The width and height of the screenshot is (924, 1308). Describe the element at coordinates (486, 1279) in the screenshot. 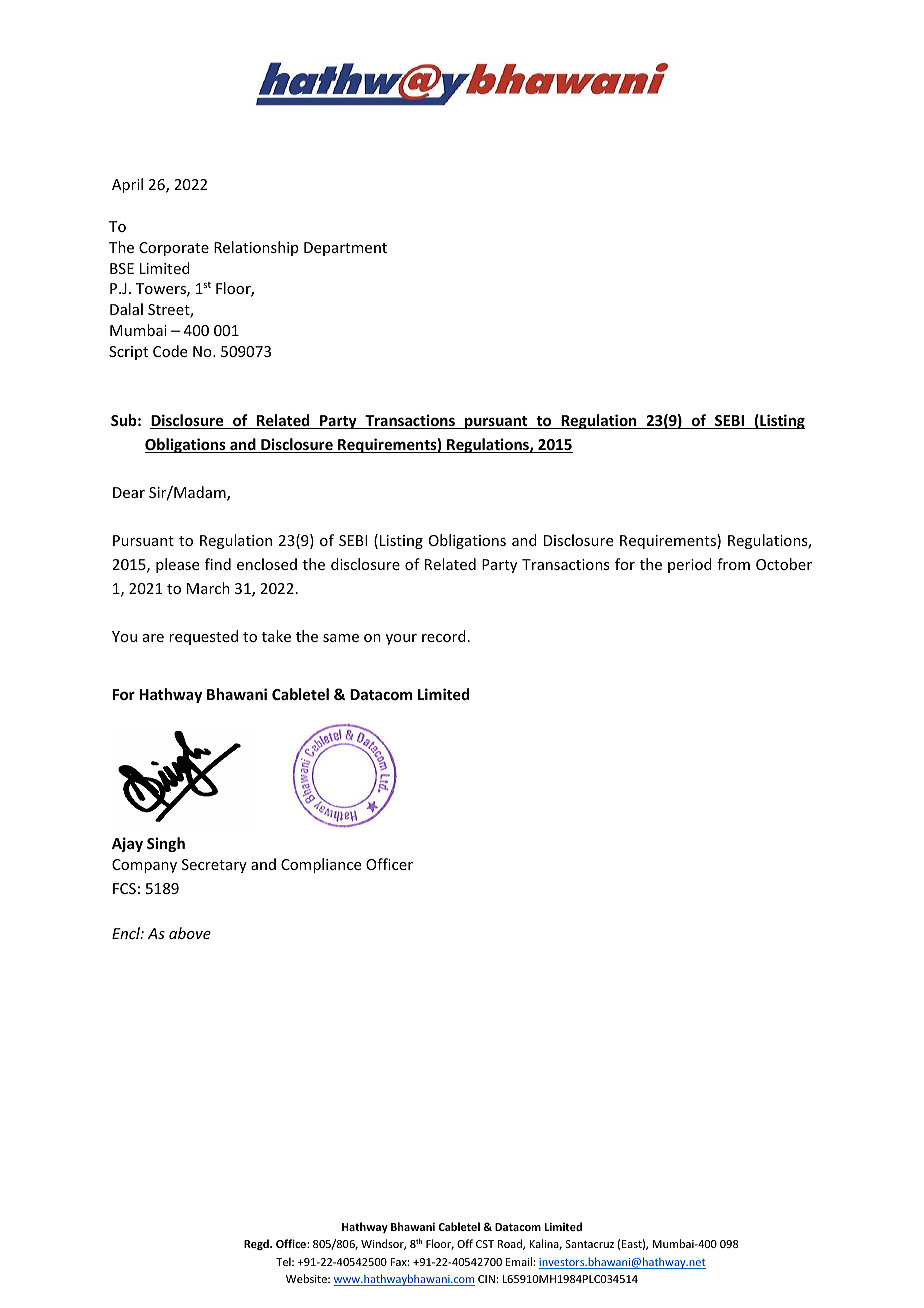

I see `CIN` at that location.
